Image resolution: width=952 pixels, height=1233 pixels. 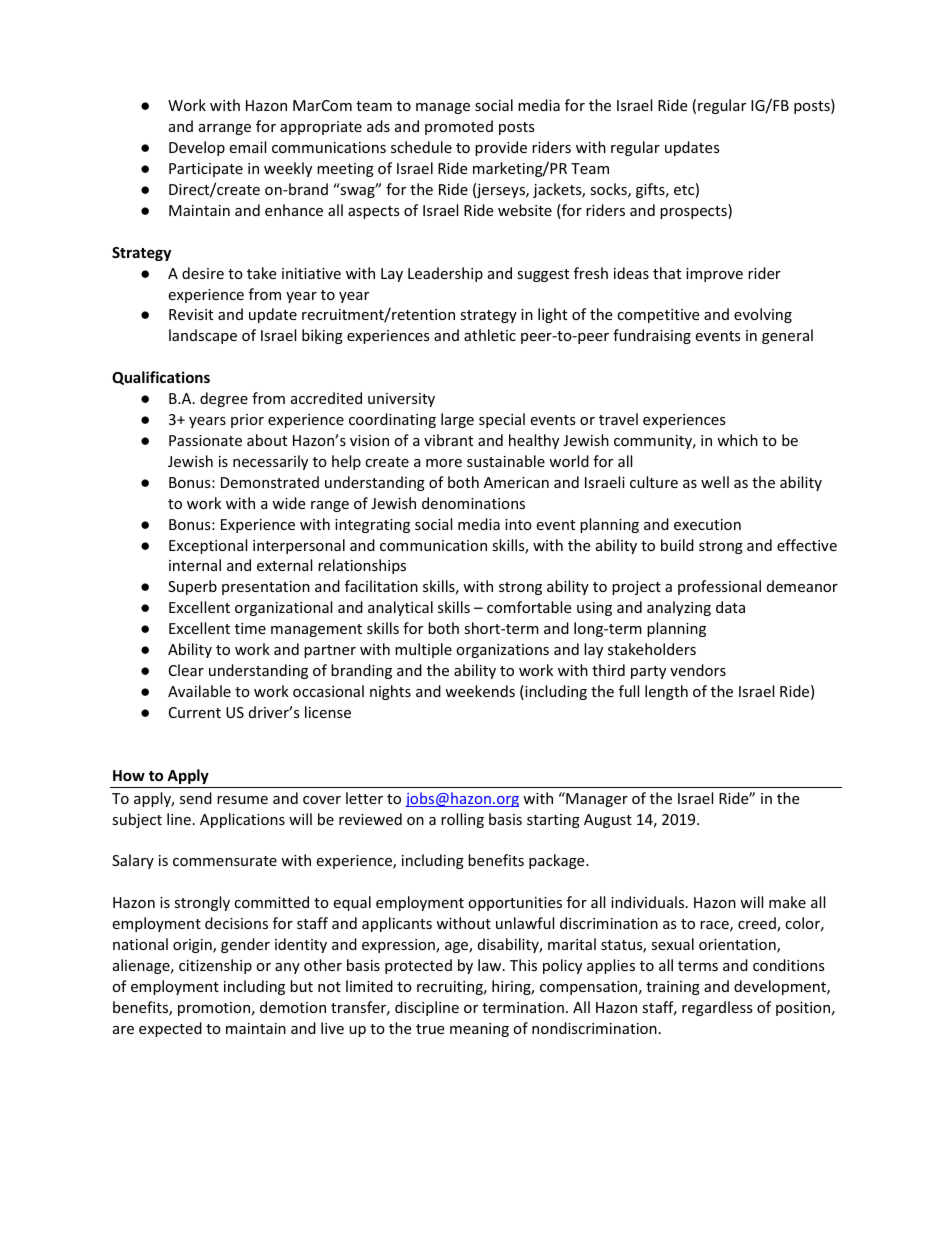 I want to click on professional, so click(x=719, y=587).
